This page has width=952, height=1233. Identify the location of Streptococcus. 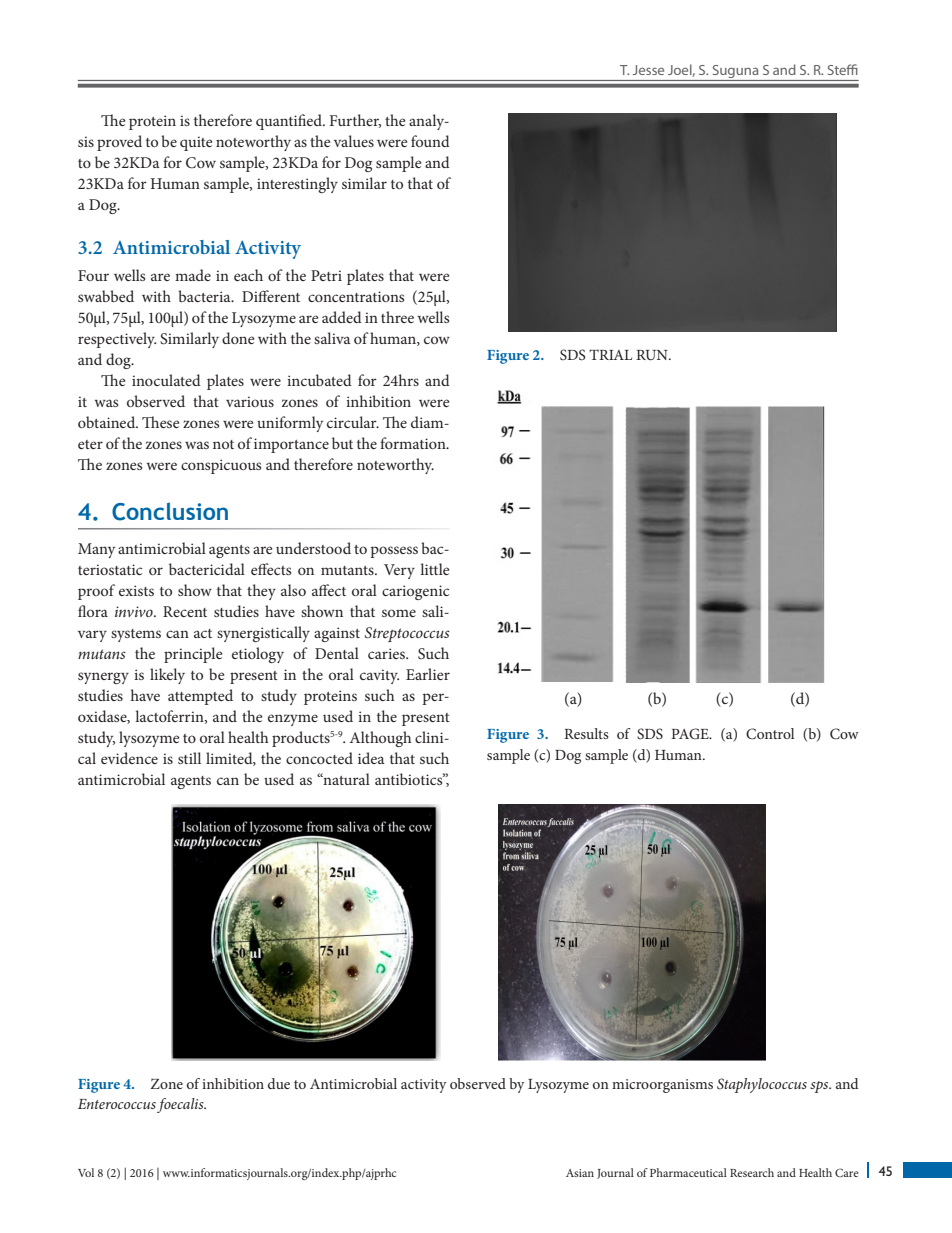
(407, 634).
